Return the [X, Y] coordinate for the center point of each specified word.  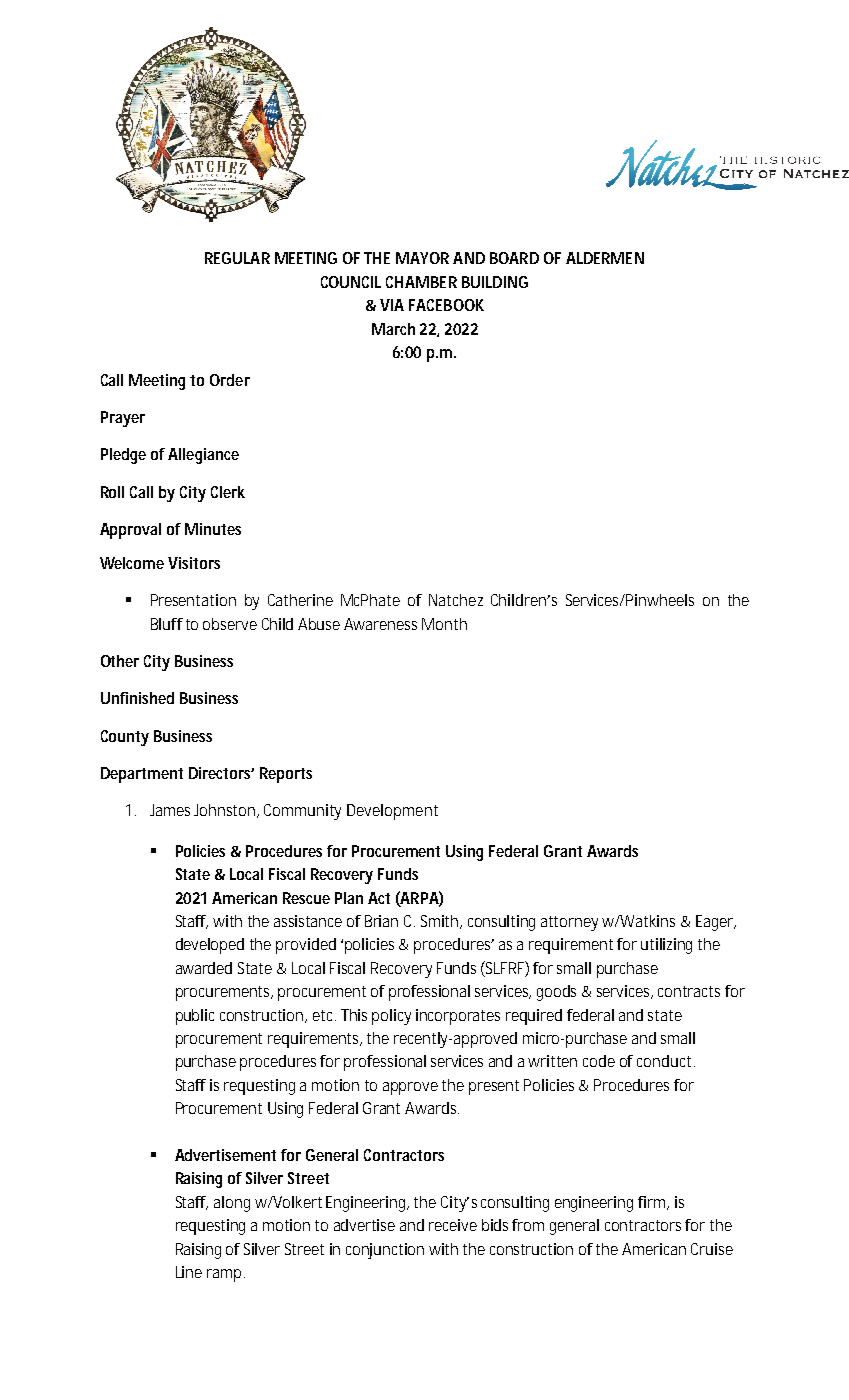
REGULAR [237, 258]
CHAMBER [421, 282]
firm [653, 1203]
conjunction [385, 1251]
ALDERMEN [605, 258]
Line [189, 1272]
